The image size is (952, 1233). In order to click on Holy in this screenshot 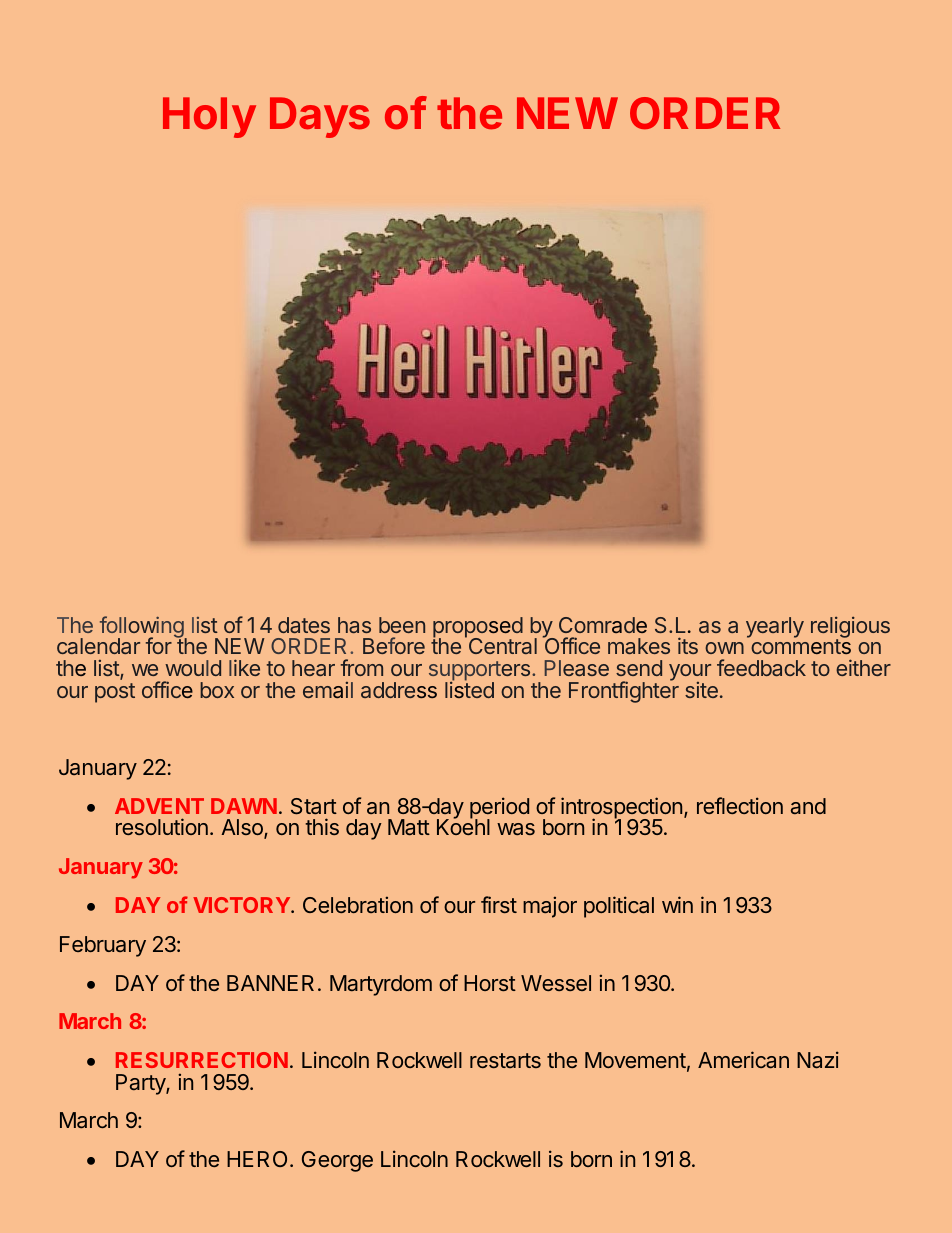, I will do `click(209, 117)`.
